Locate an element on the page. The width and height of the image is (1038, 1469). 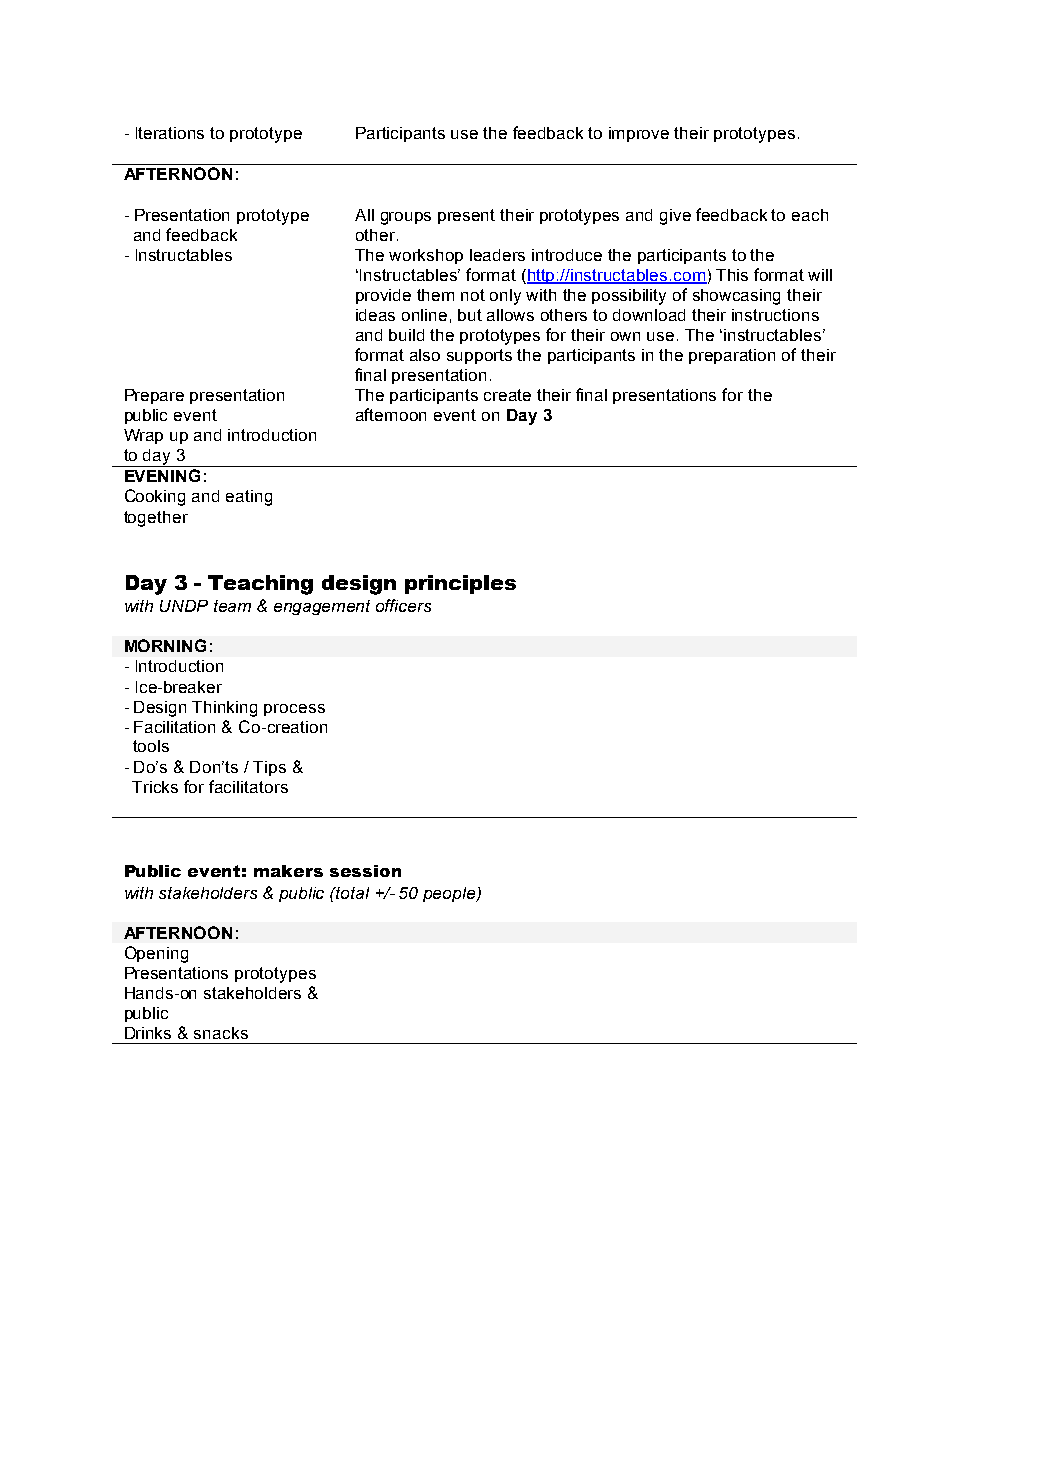
create is located at coordinates (507, 395).
